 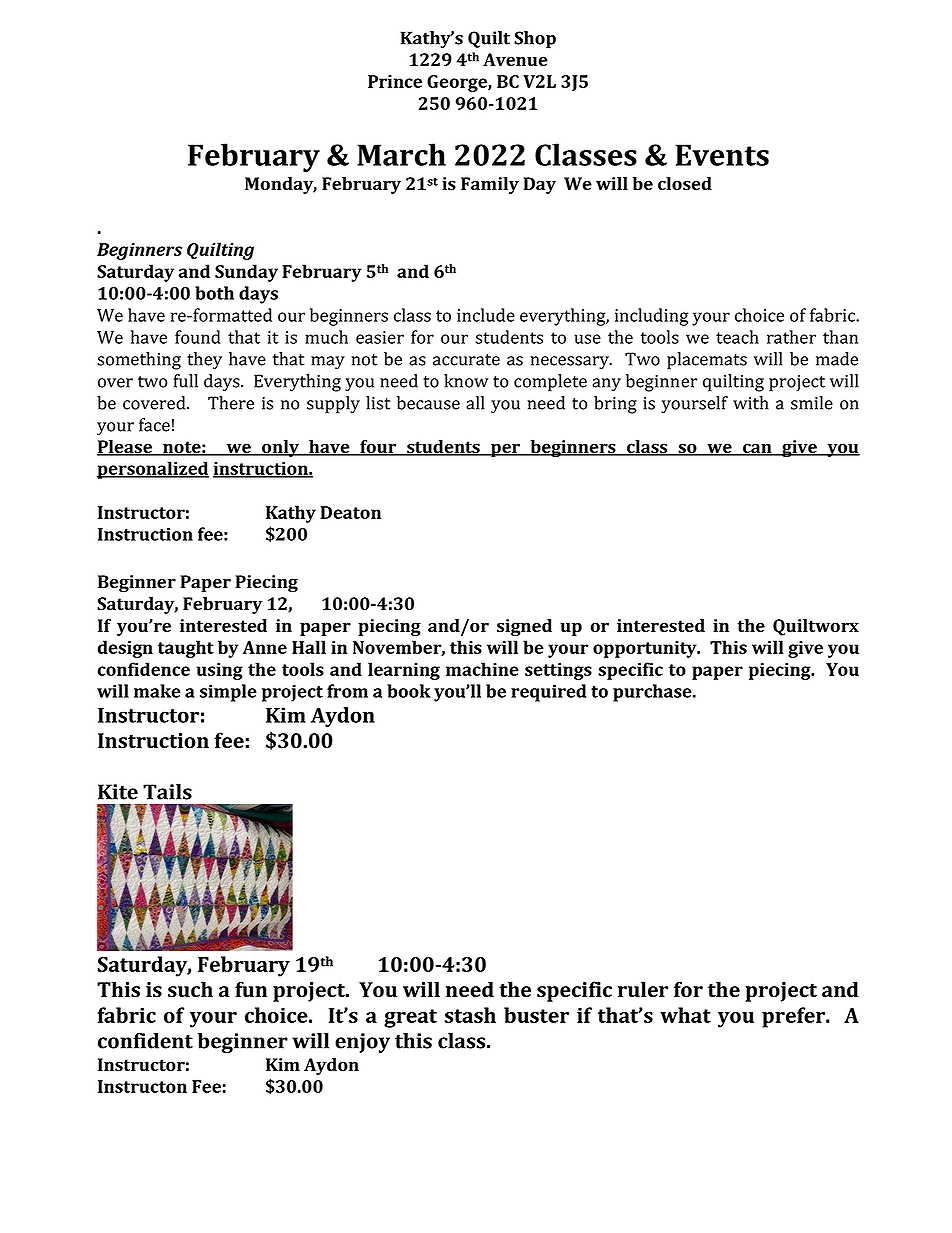 I want to click on full, so click(x=185, y=381).
